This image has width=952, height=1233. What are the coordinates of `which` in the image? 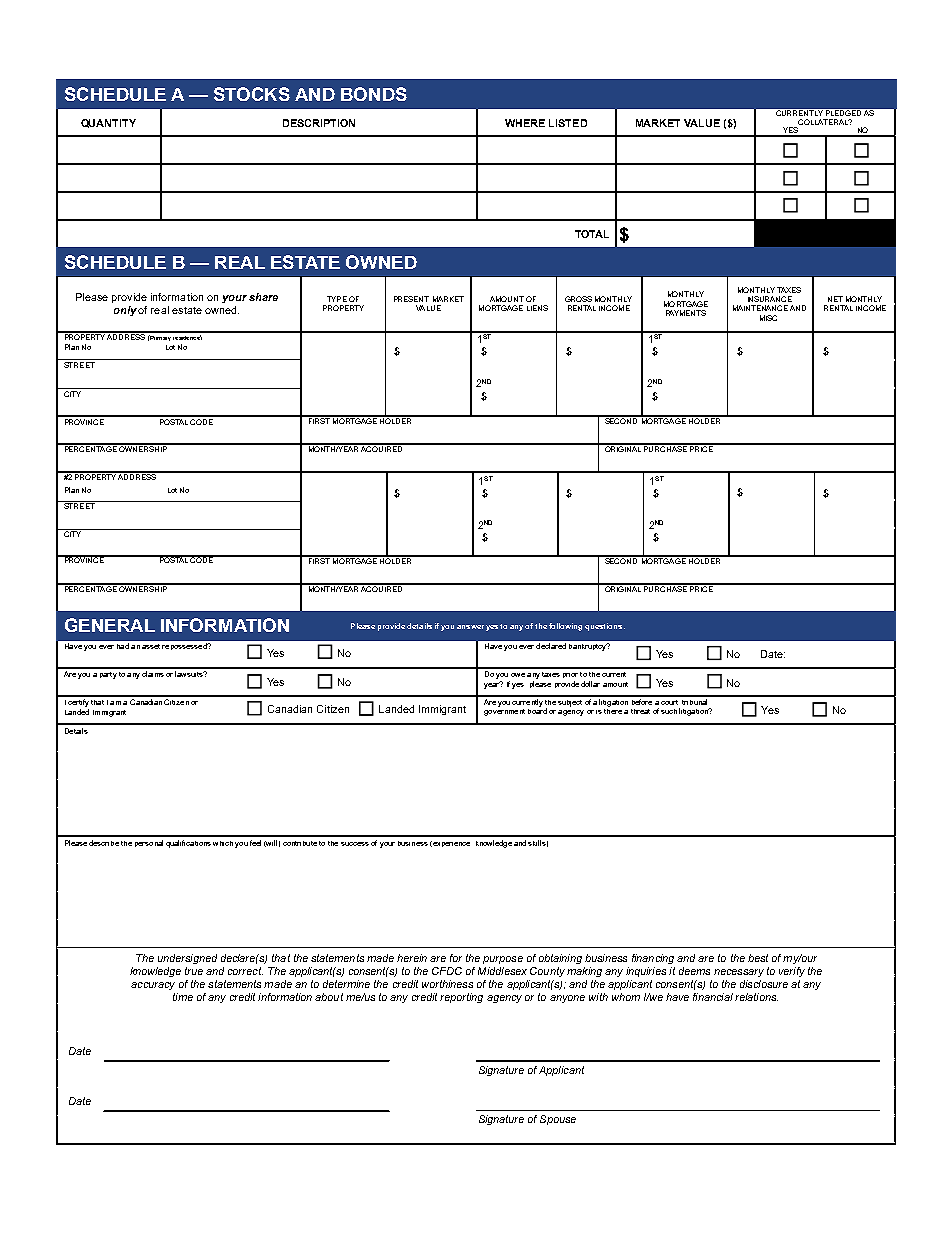 It's located at (223, 843).
